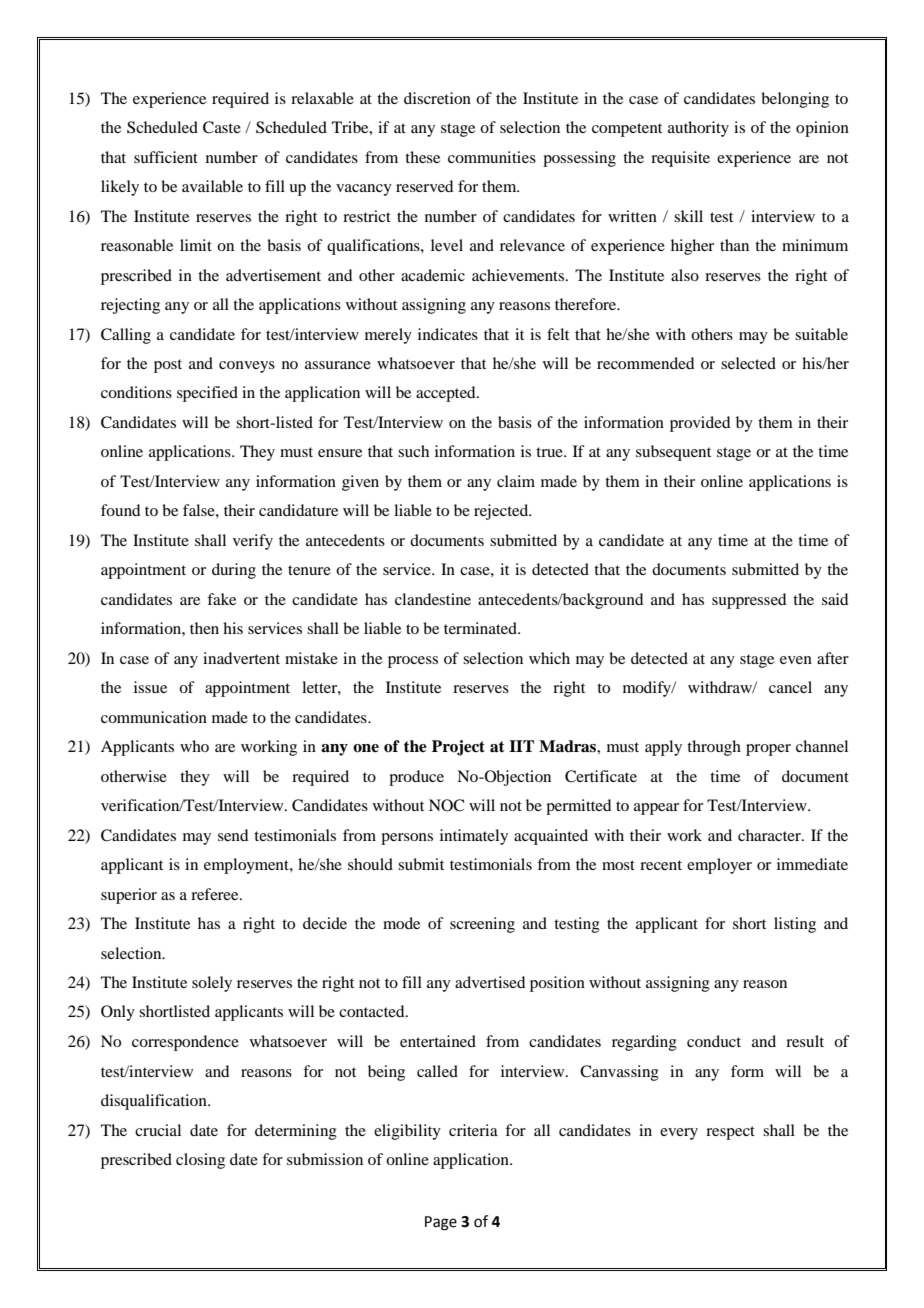 The image size is (924, 1308). What do you see at coordinates (200, 1161) in the page?
I see `closing` at bounding box center [200, 1161].
